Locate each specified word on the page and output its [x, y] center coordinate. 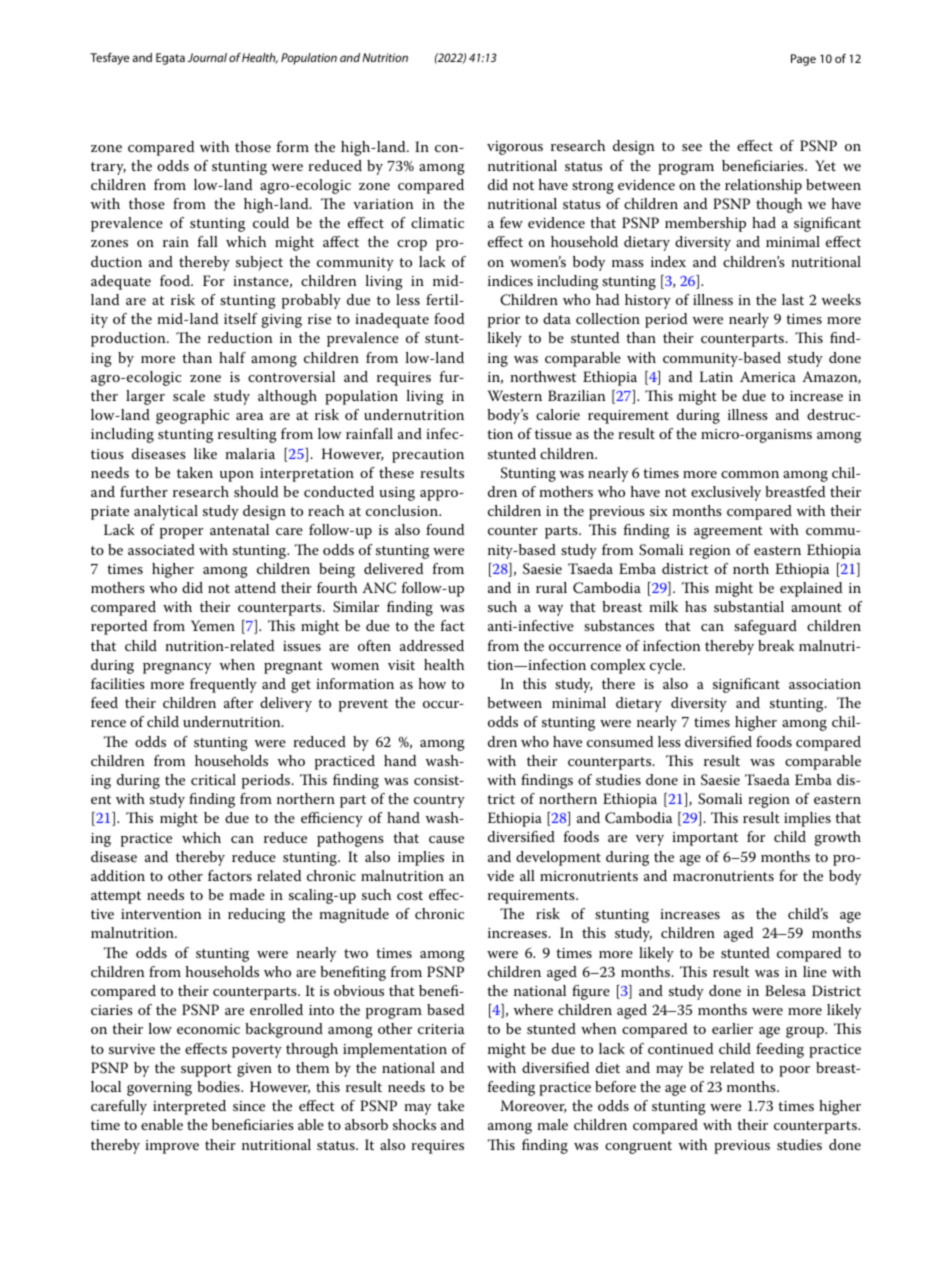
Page [803, 60]
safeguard [765, 627]
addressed [432, 645]
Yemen [213, 625]
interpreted [189, 1107]
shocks [414, 1124]
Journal [207, 57]
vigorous [515, 148]
